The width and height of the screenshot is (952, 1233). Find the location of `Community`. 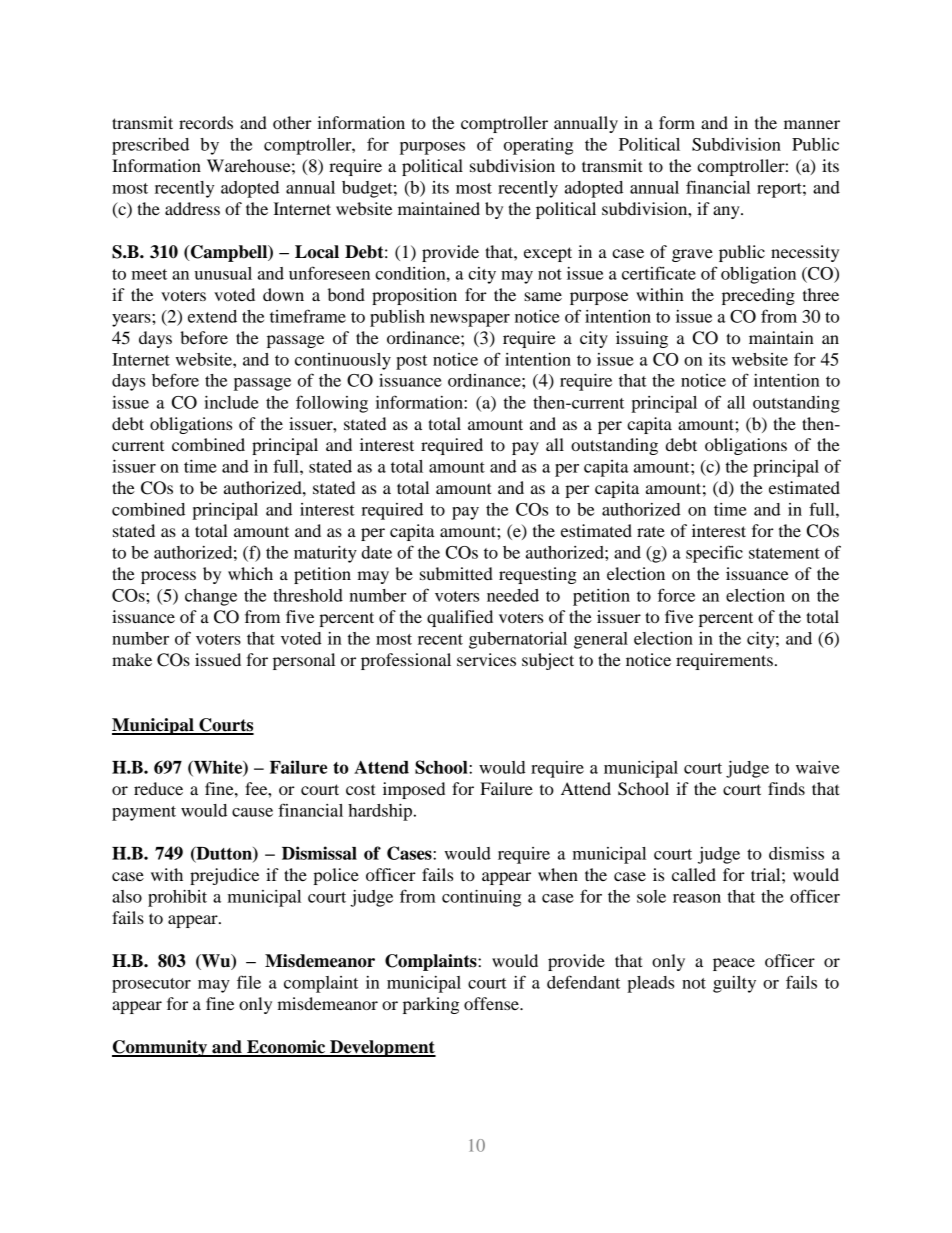

Community is located at coordinates (160, 1048).
